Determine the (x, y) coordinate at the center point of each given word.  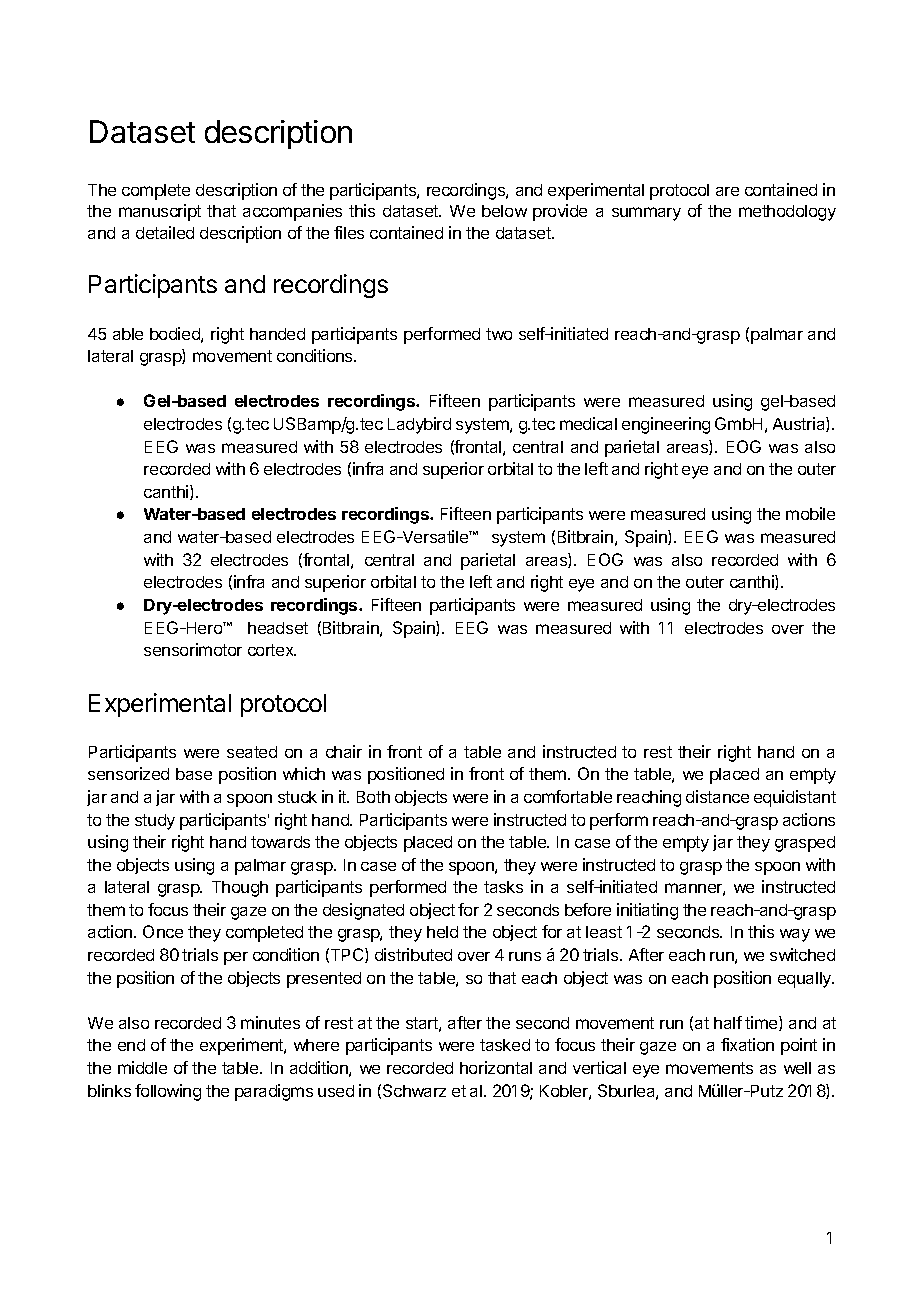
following (168, 1092)
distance (717, 796)
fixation (747, 1044)
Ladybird (419, 425)
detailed (165, 232)
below (504, 211)
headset (278, 628)
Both (373, 797)
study (155, 822)
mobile (810, 513)
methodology (787, 213)
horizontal (496, 1067)
